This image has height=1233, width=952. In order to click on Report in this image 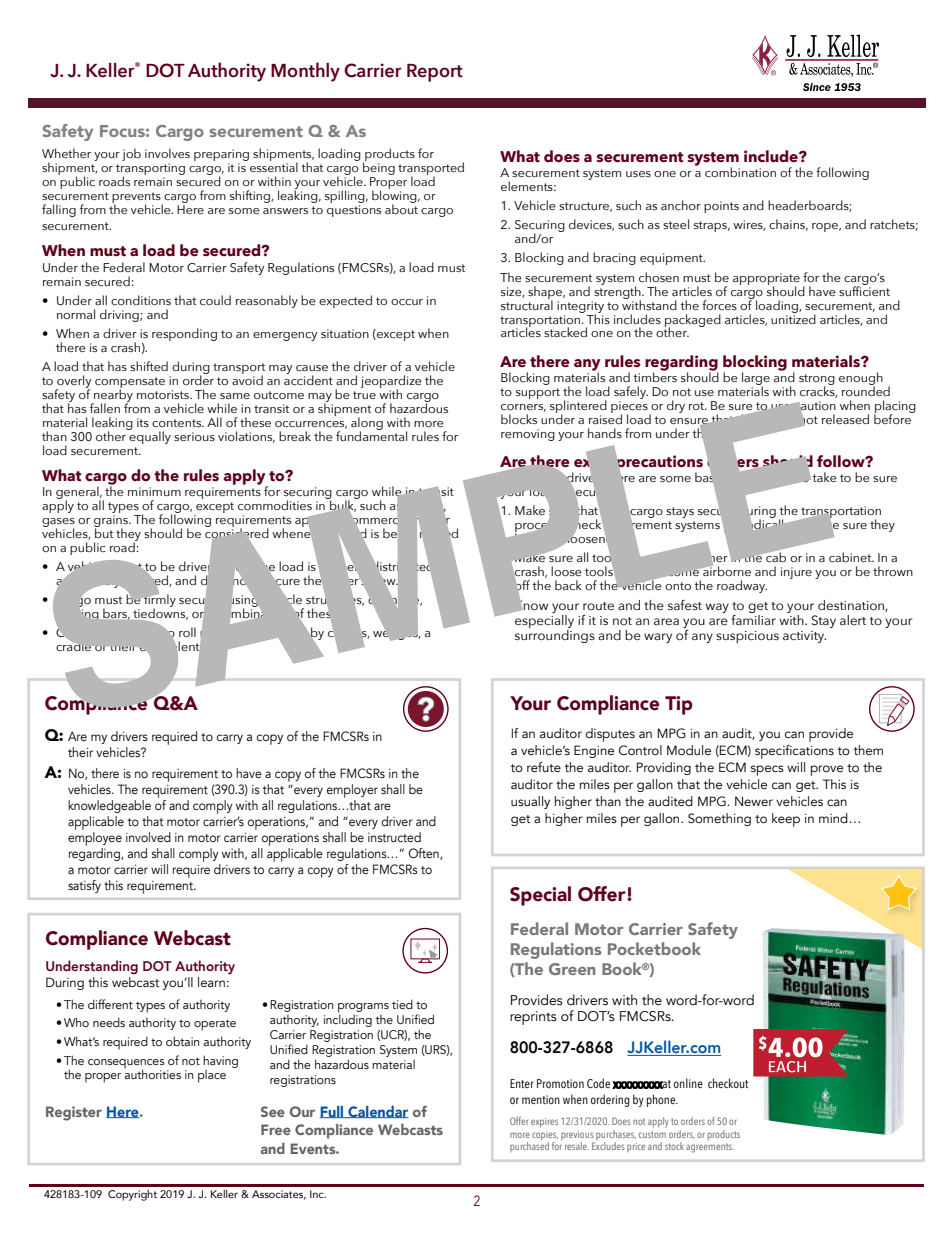, I will do `click(435, 73)`.
